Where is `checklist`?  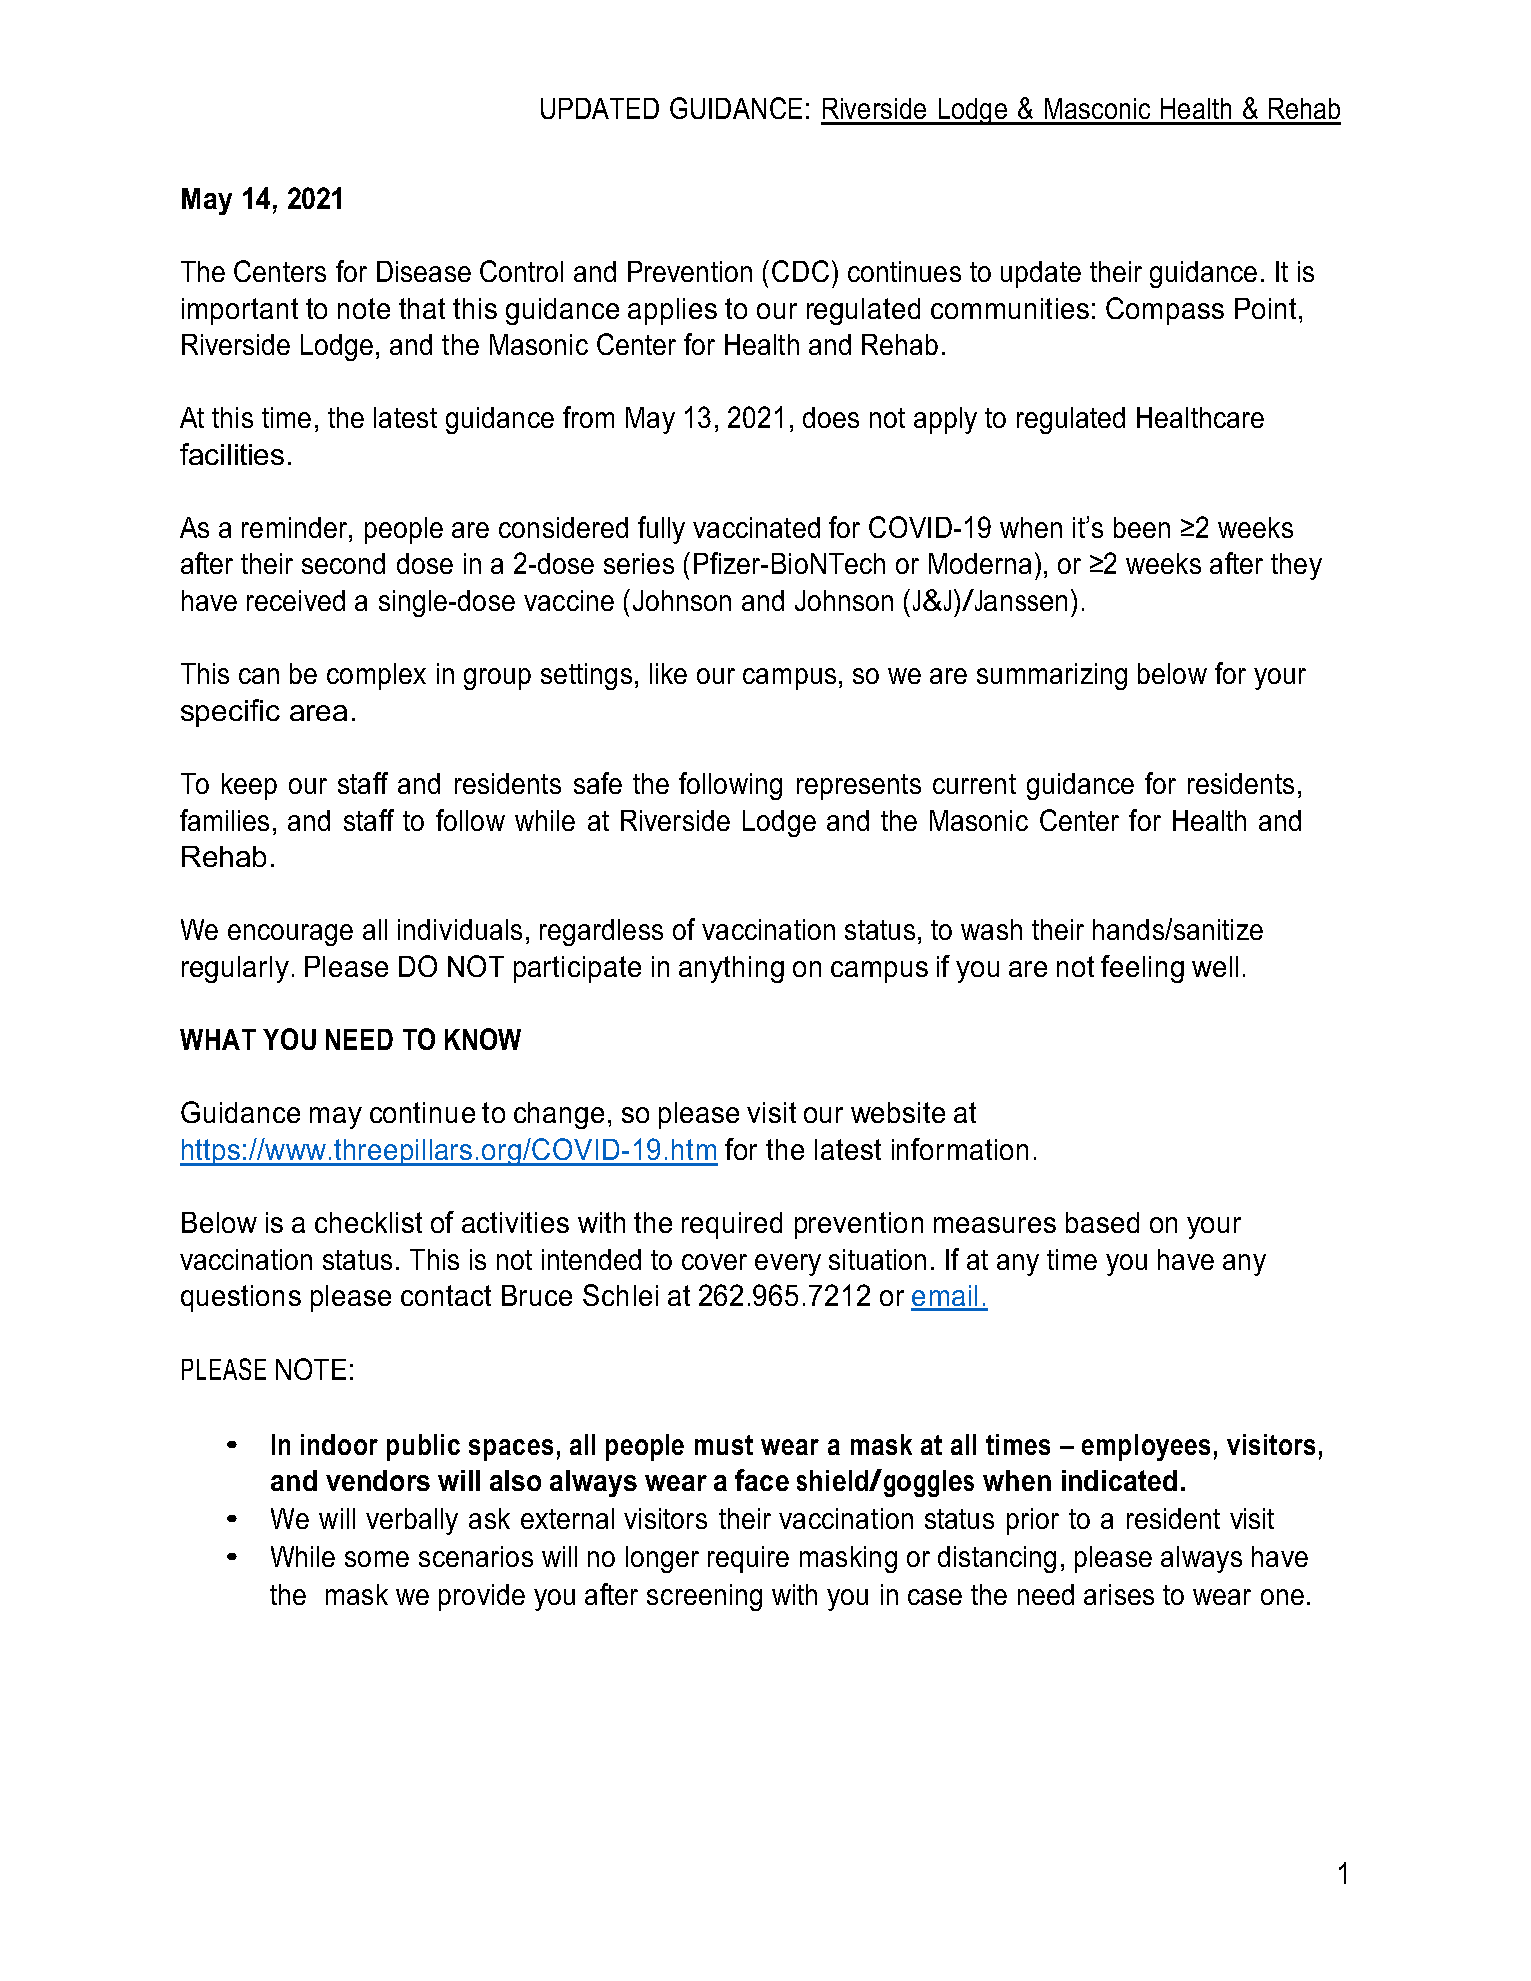
checklist is located at coordinates (368, 1222).
